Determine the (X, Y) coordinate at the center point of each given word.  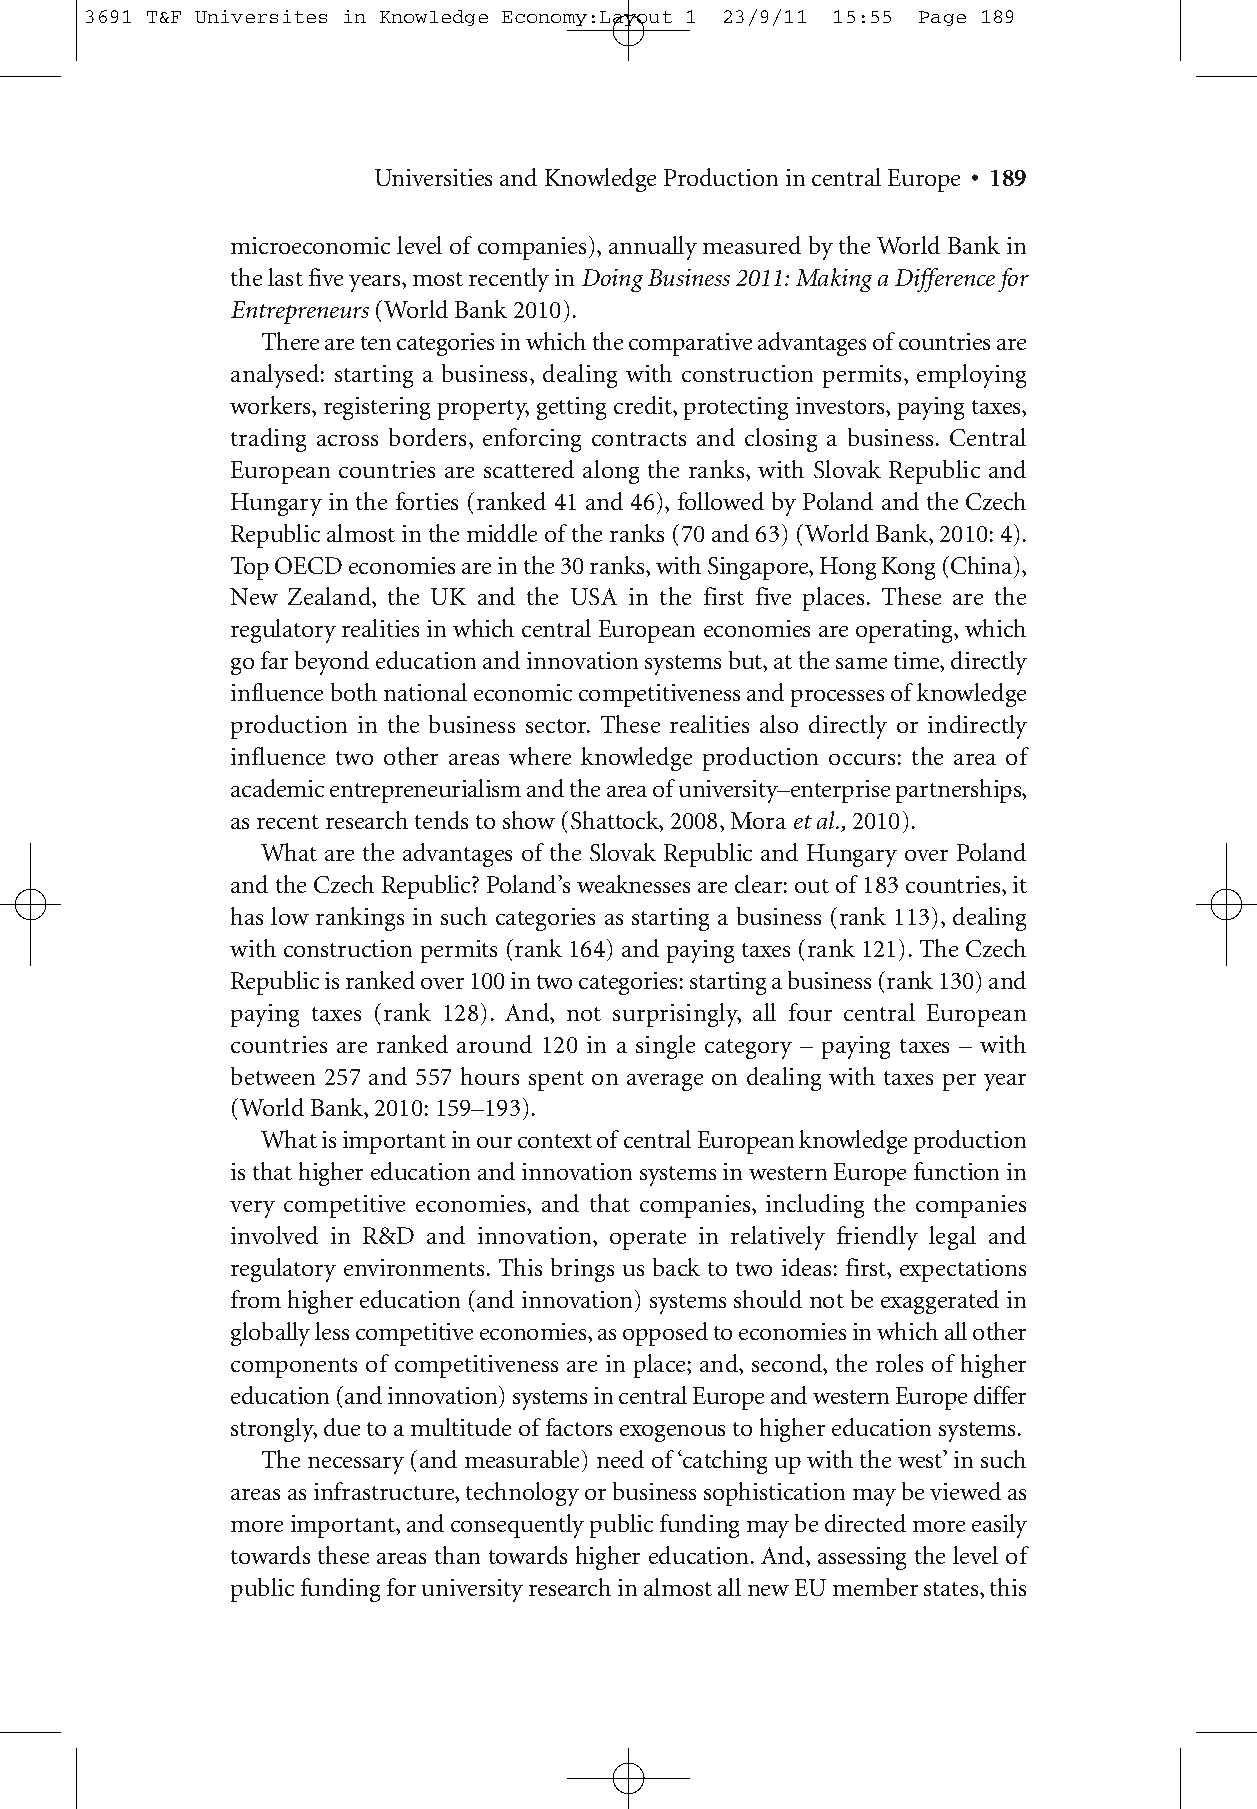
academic (277, 788)
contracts (639, 439)
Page (942, 18)
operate (648, 1240)
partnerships (959, 791)
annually (653, 248)
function (956, 1171)
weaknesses (633, 884)
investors (841, 405)
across (347, 440)
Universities (433, 177)
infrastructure (385, 1491)
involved (274, 1235)
